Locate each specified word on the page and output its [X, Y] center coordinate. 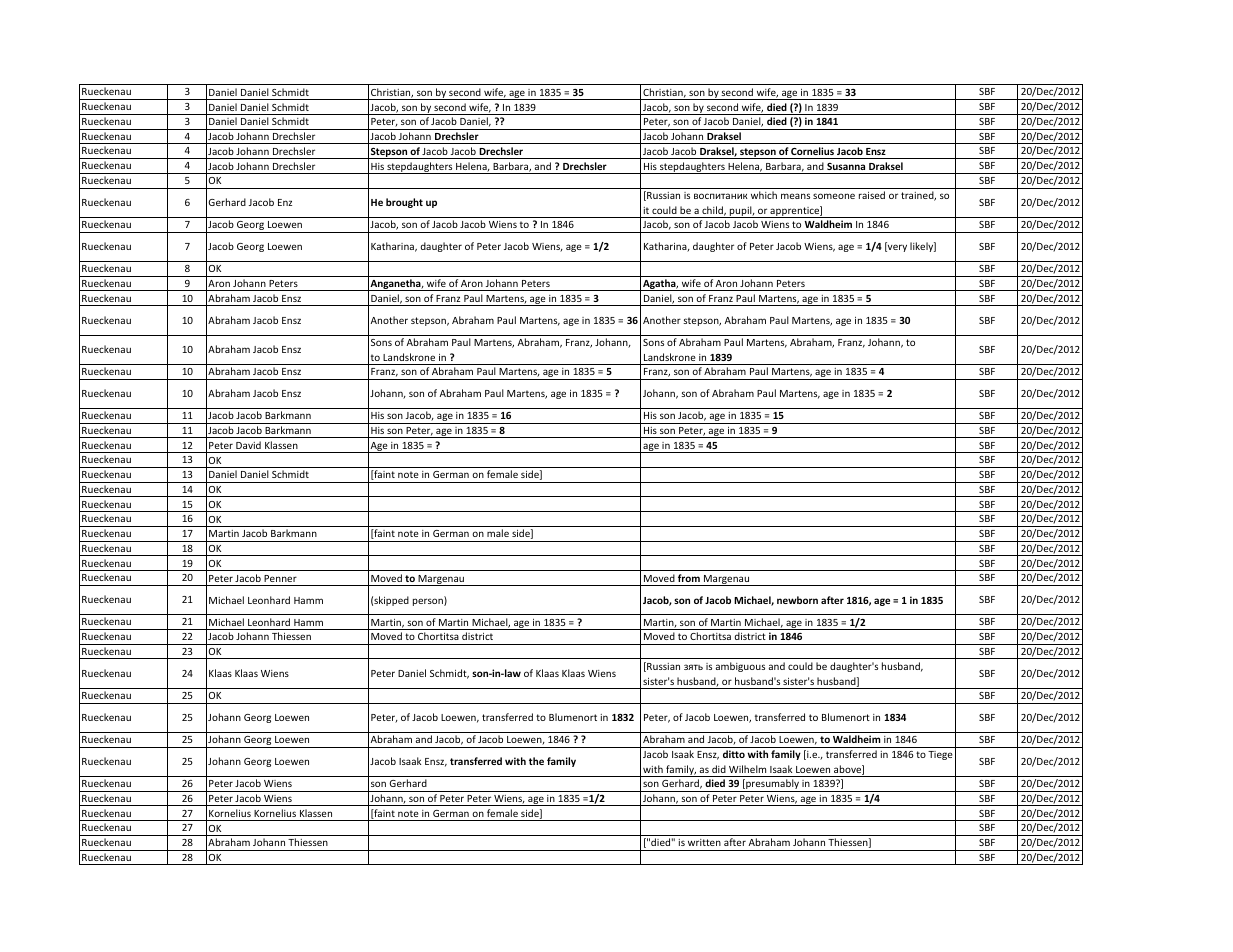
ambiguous [740, 667]
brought [404, 203]
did [719, 769]
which [764, 195]
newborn [797, 600]
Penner [280, 578]
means [795, 196]
